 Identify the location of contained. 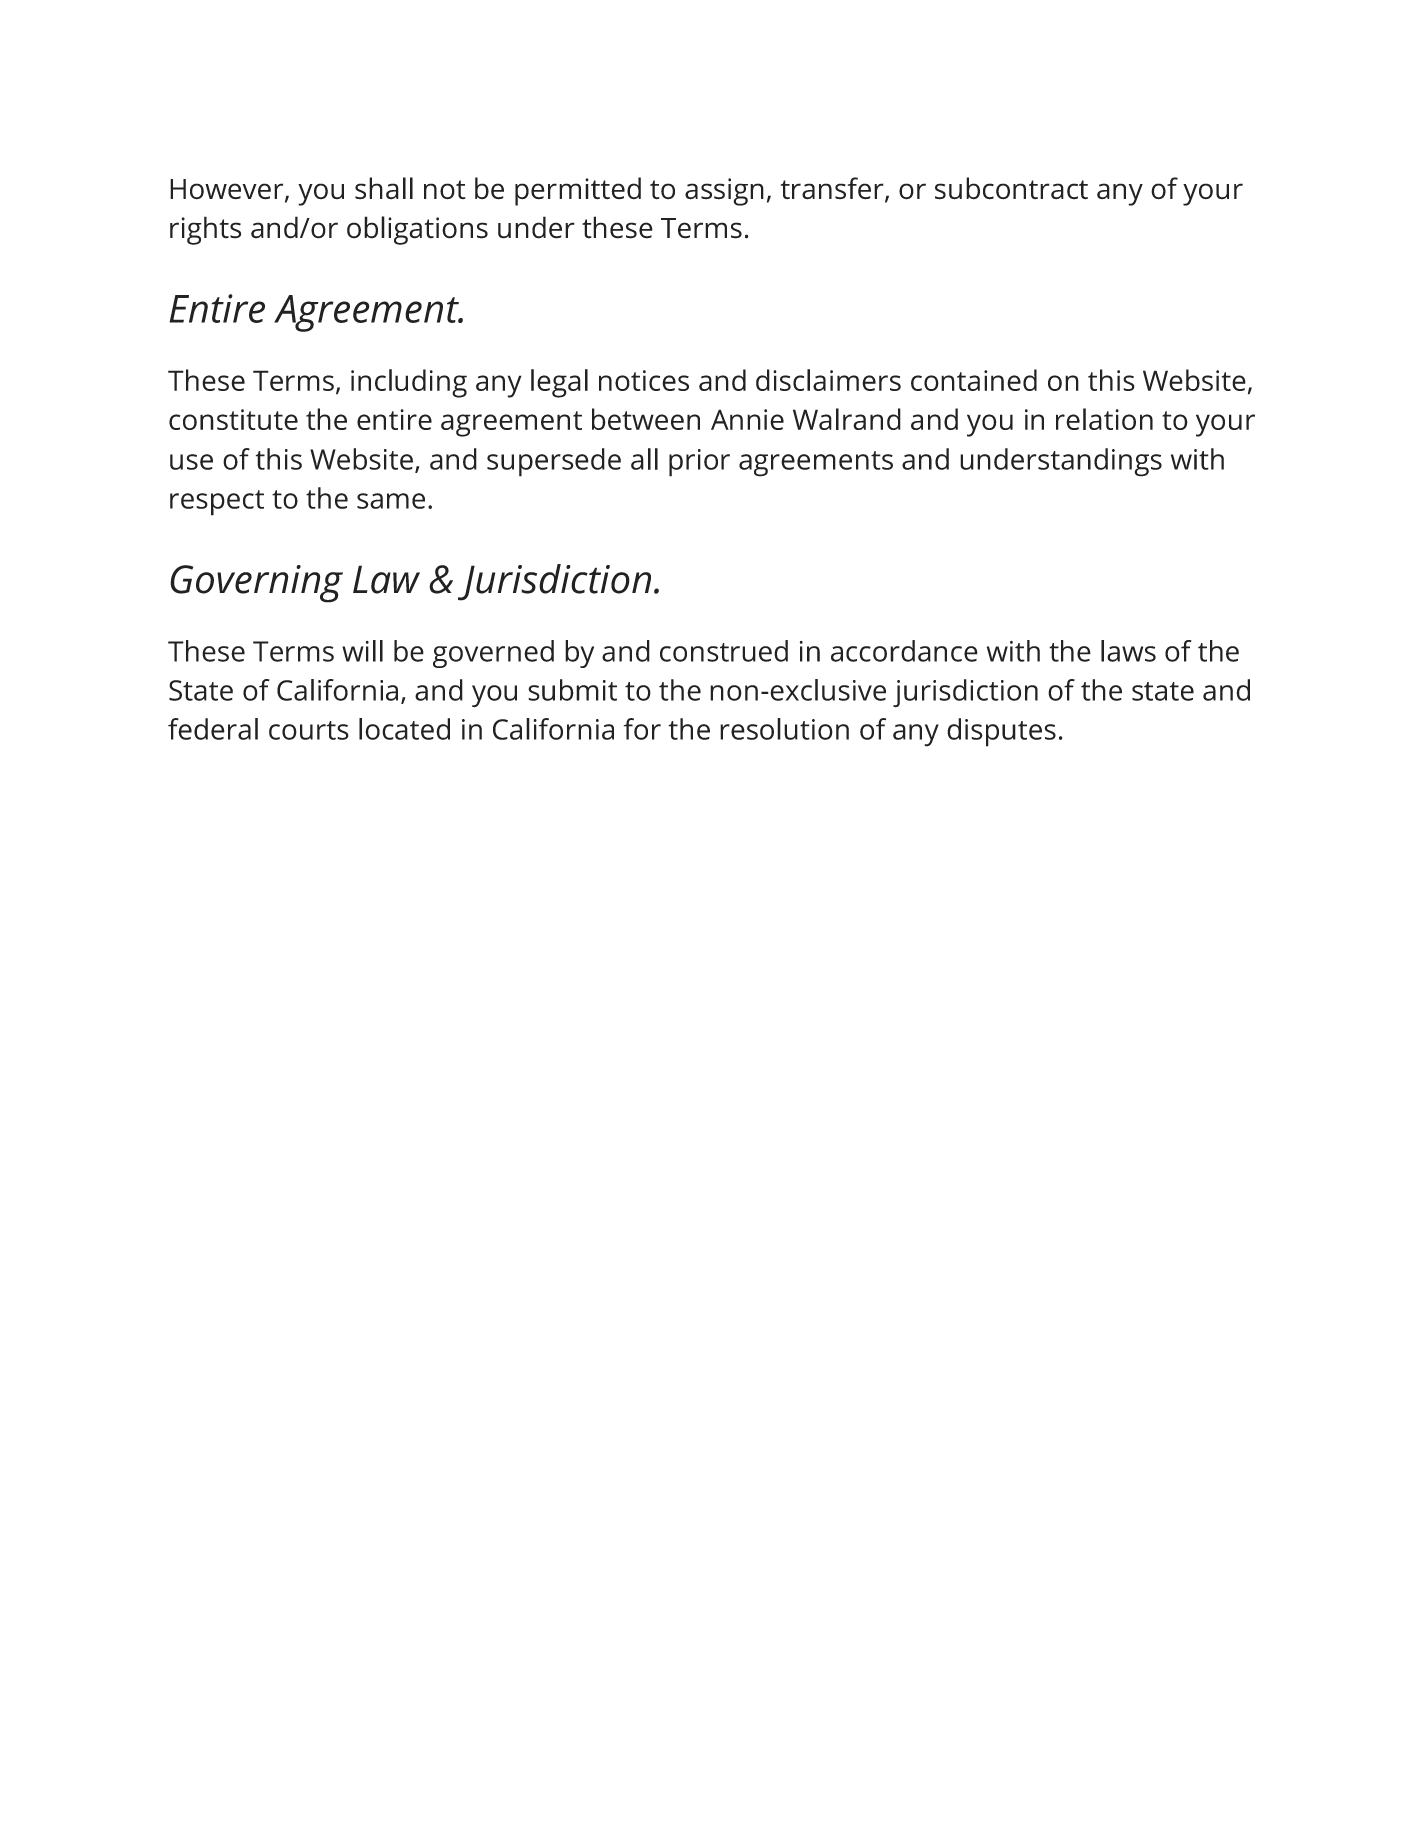
(974, 380).
